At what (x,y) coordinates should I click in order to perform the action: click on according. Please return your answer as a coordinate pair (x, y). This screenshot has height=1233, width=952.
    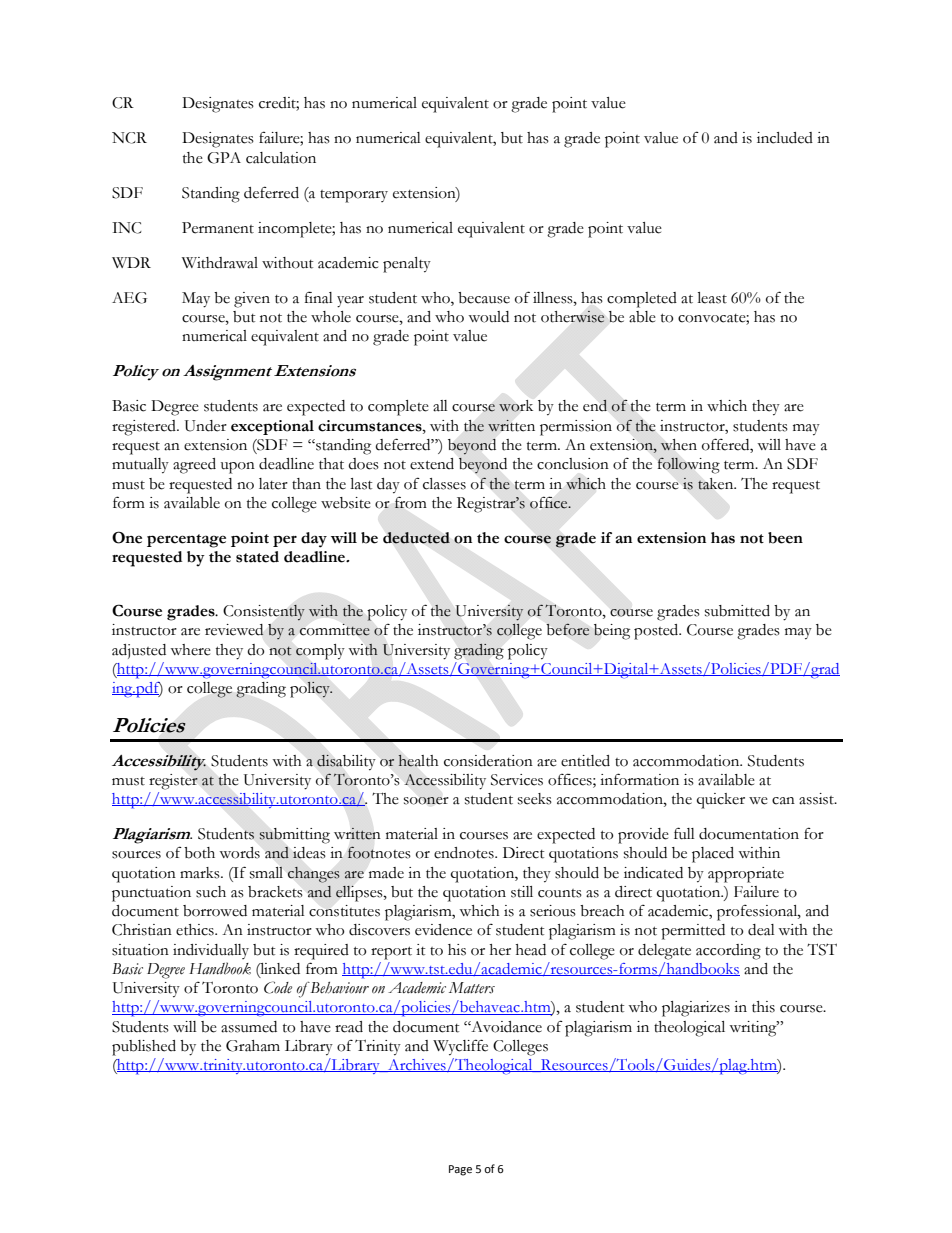
    Looking at the image, I should click on (728, 952).
